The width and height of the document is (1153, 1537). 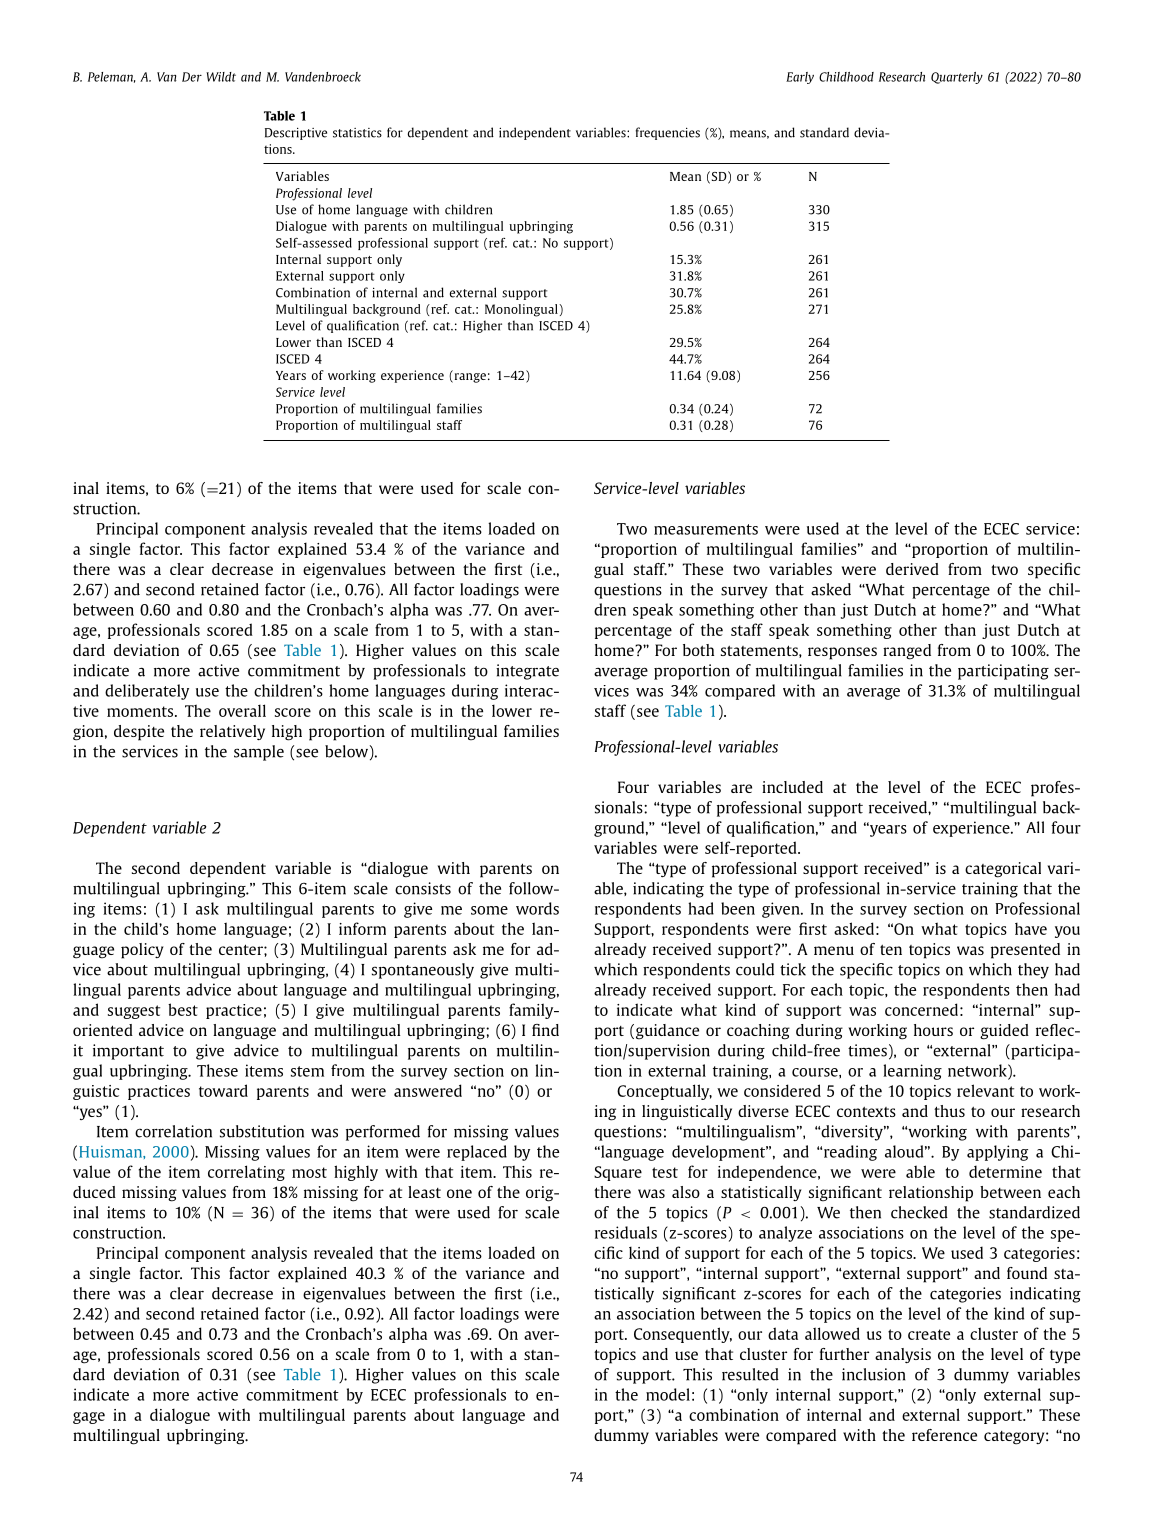 What do you see at coordinates (891, 950) in the document?
I see `ten` at bounding box center [891, 950].
